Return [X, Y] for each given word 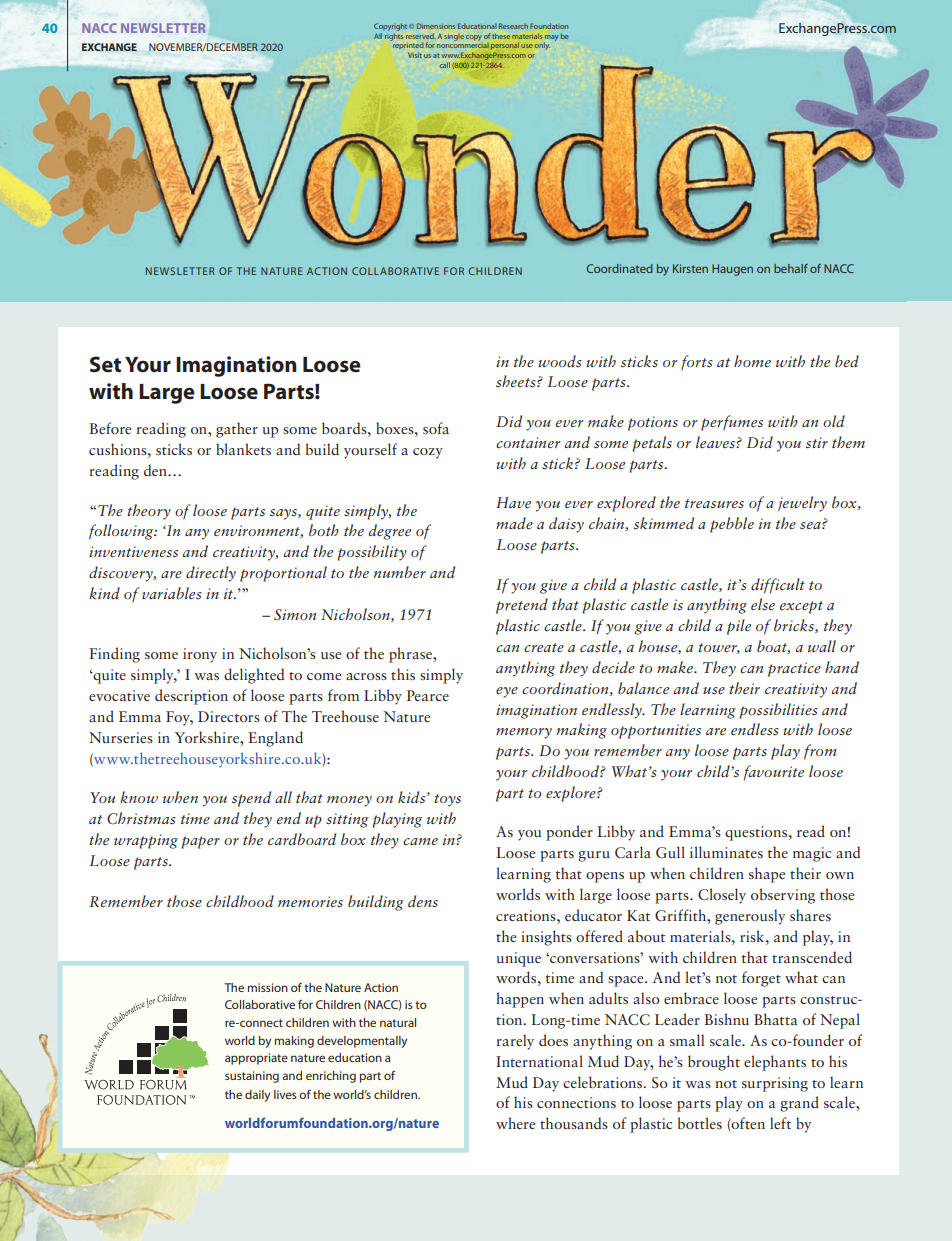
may [551, 39]
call [444, 65]
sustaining [252, 1077]
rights [394, 37]
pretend [522, 606]
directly [211, 574]
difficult [778, 586]
